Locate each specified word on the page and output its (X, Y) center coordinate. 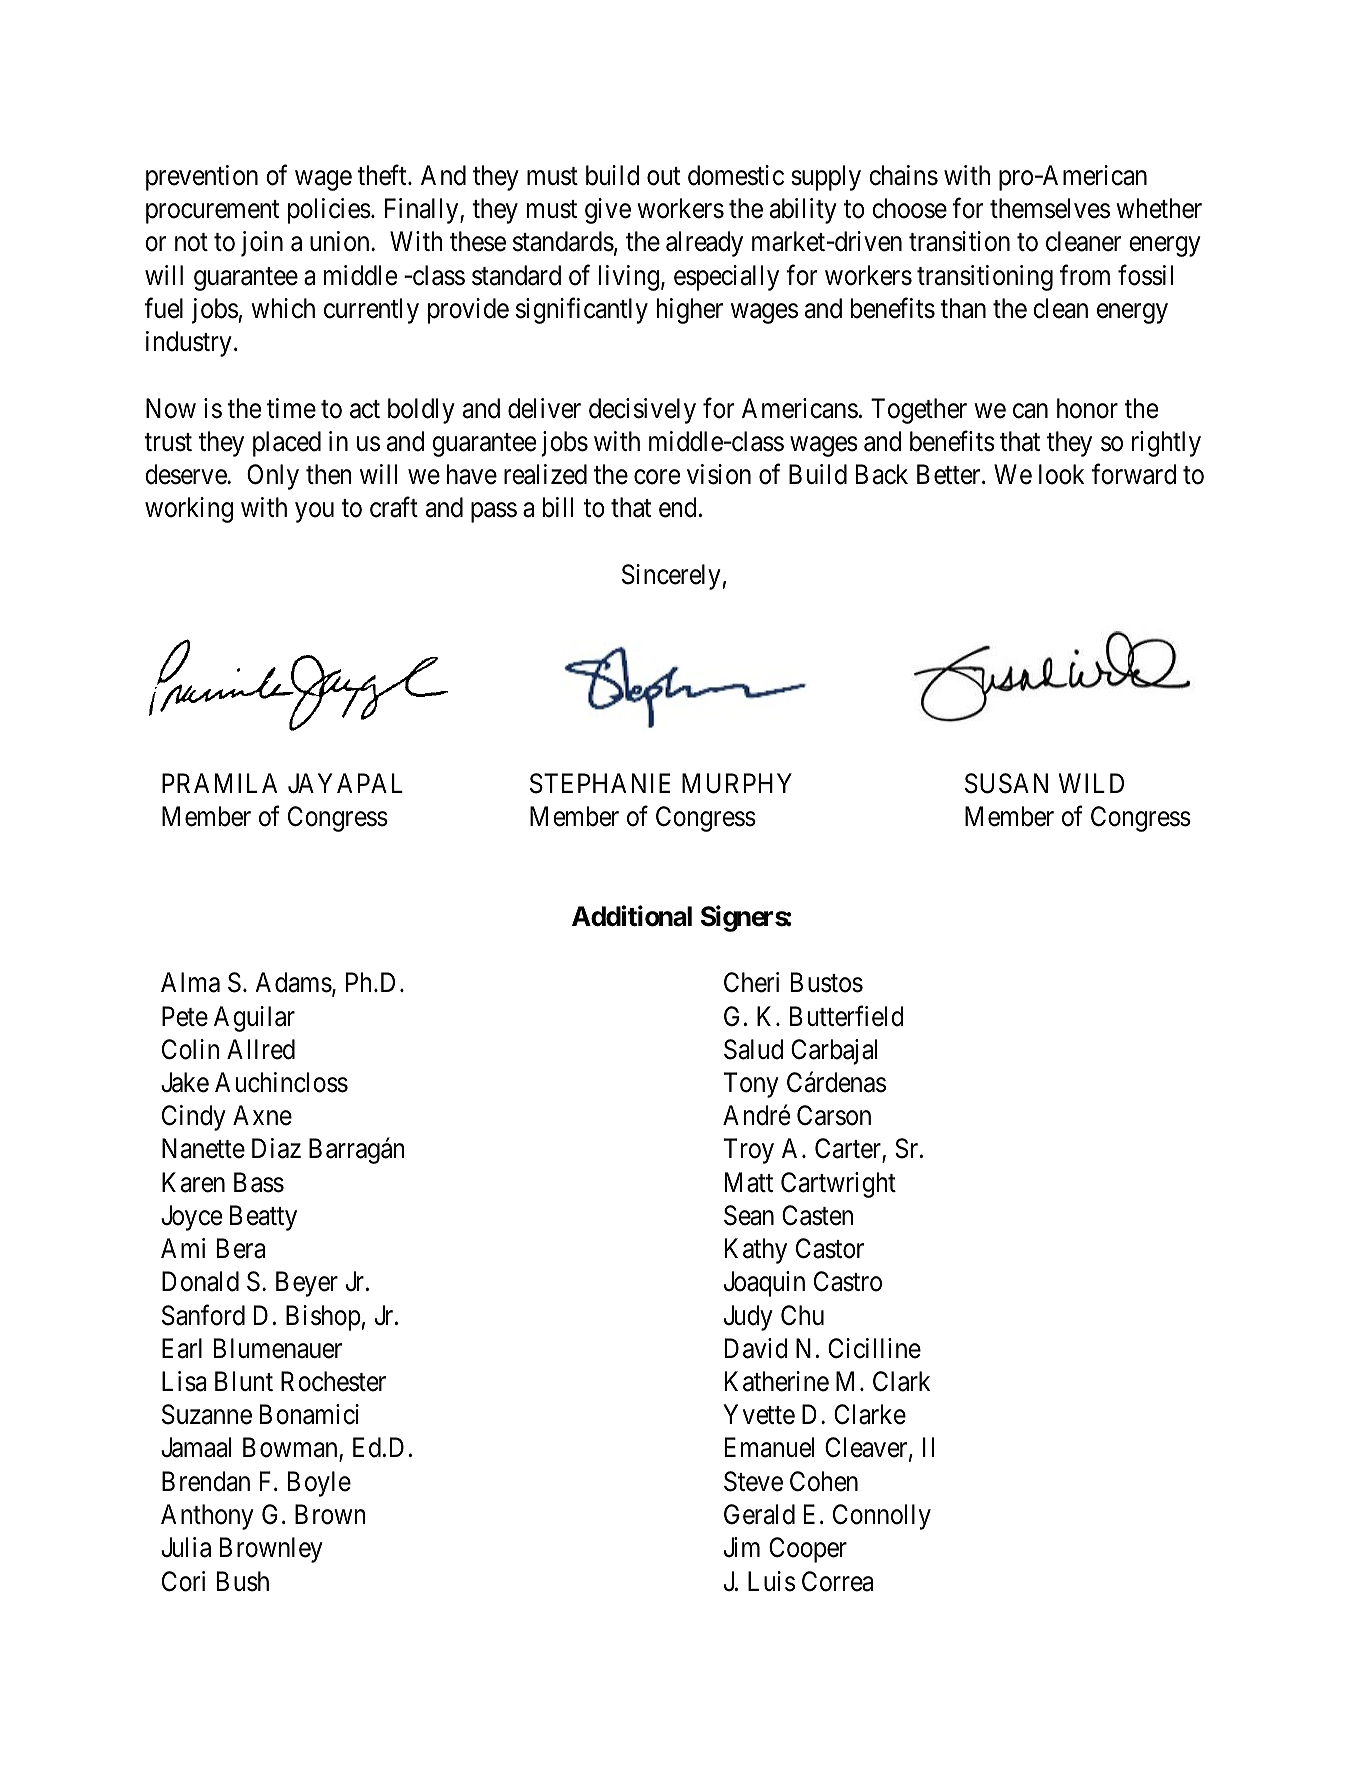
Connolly (882, 1517)
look (1061, 474)
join (262, 244)
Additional (632, 916)
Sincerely (671, 577)
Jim (742, 1547)
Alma (190, 982)
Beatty (263, 1218)
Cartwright (838, 1185)
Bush (243, 1581)
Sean (749, 1215)
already (704, 244)
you (314, 513)
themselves (1050, 208)
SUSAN (1006, 783)
